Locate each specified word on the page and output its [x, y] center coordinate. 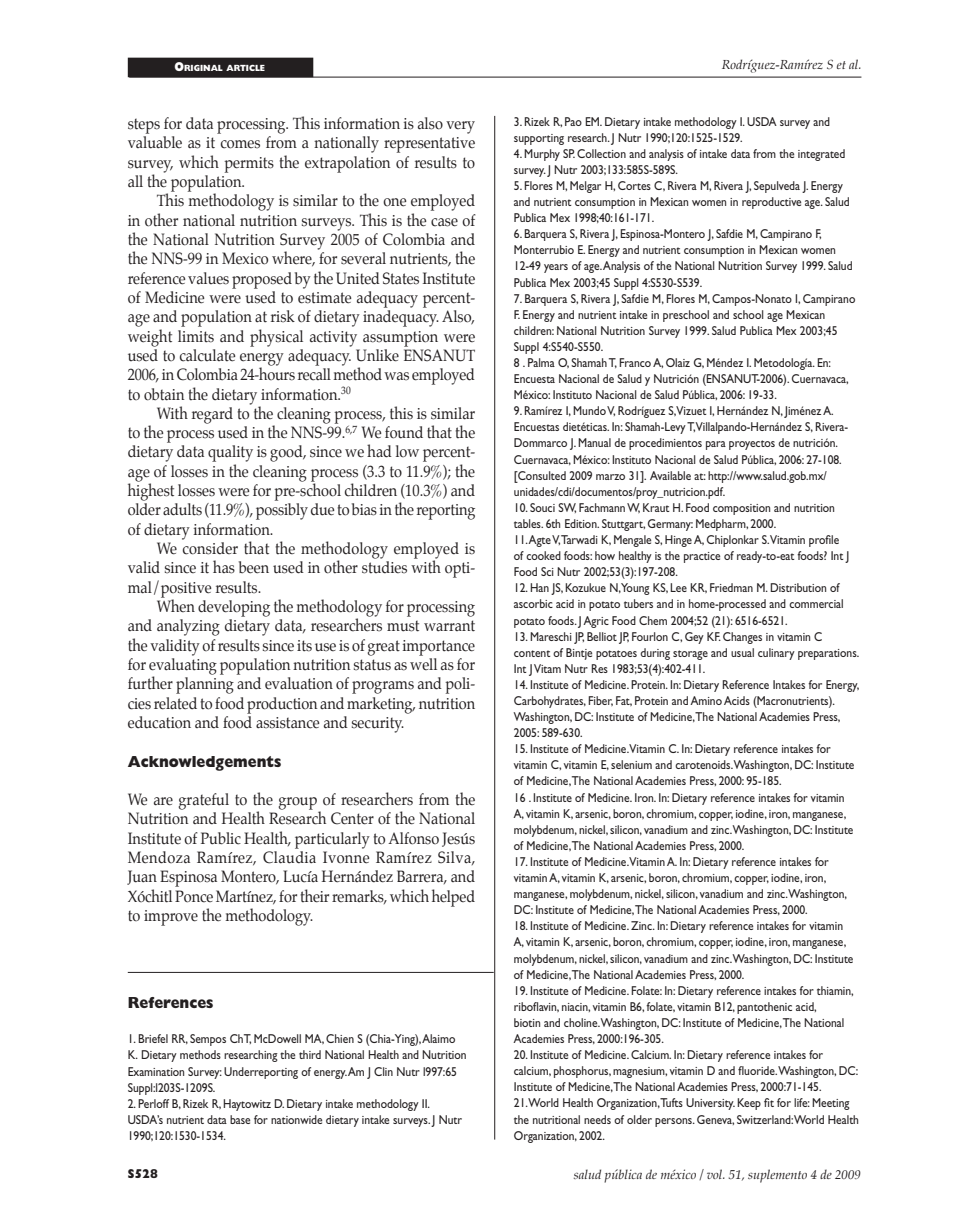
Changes [742, 638]
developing [234, 608]
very [460, 127]
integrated [821, 155]
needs [597, 1119]
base [240, 1119]
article [245, 67]
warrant [449, 626]
